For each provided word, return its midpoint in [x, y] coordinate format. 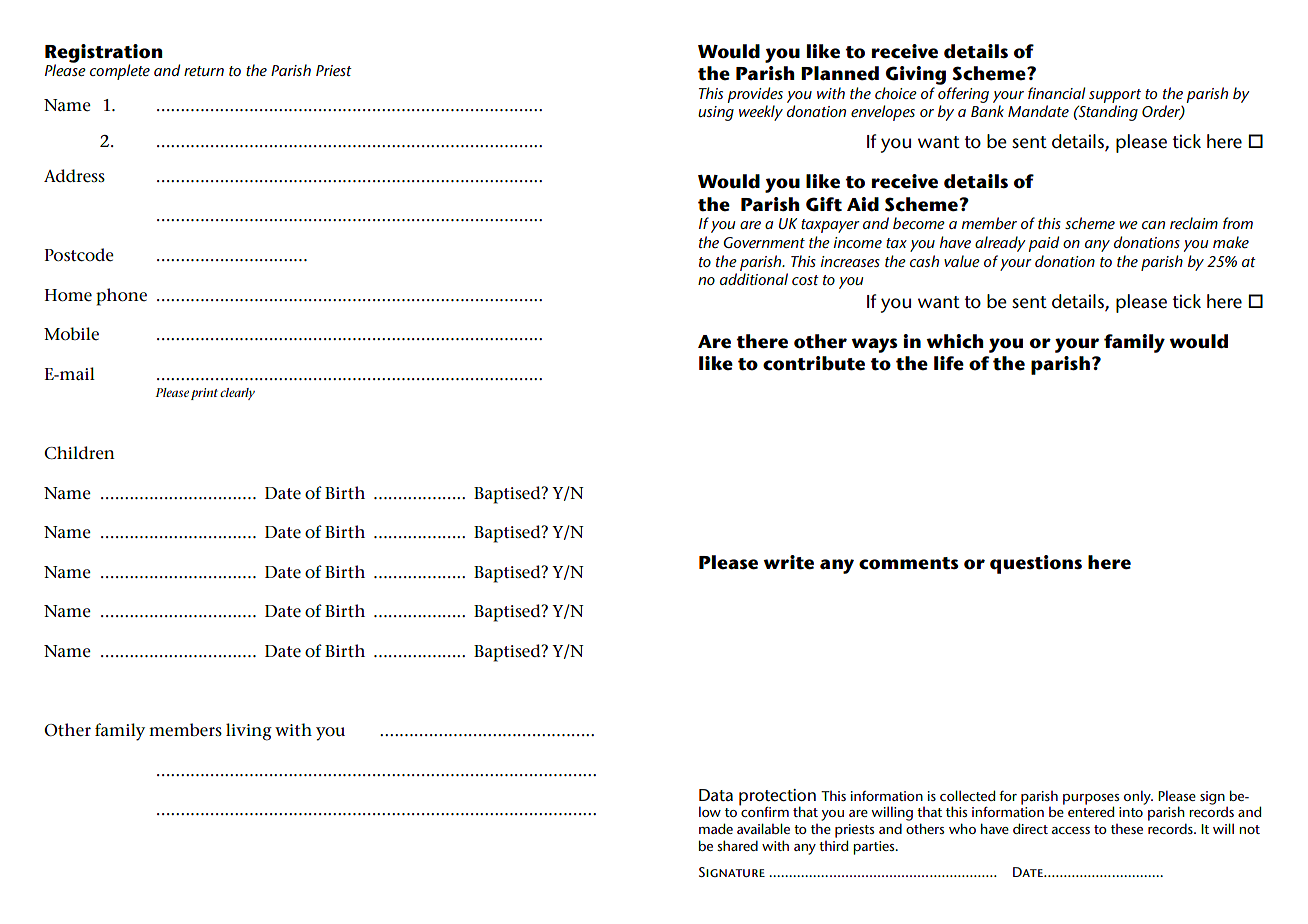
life [949, 363]
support [1115, 96]
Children [79, 453]
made [716, 828]
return [204, 71]
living [249, 732]
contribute [814, 363]
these [1127, 829]
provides [755, 95]
